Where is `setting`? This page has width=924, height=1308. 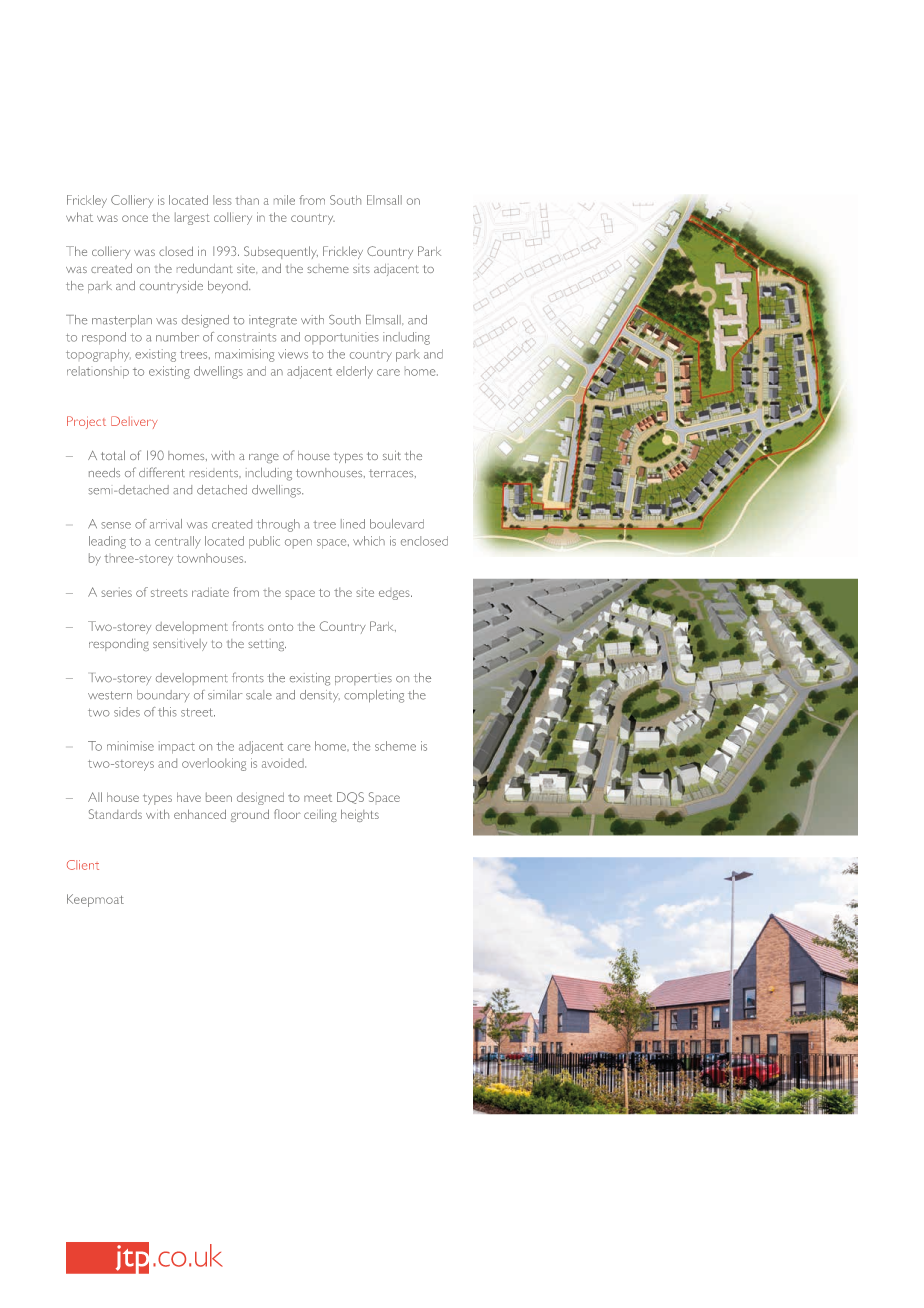 setting is located at coordinates (267, 645).
